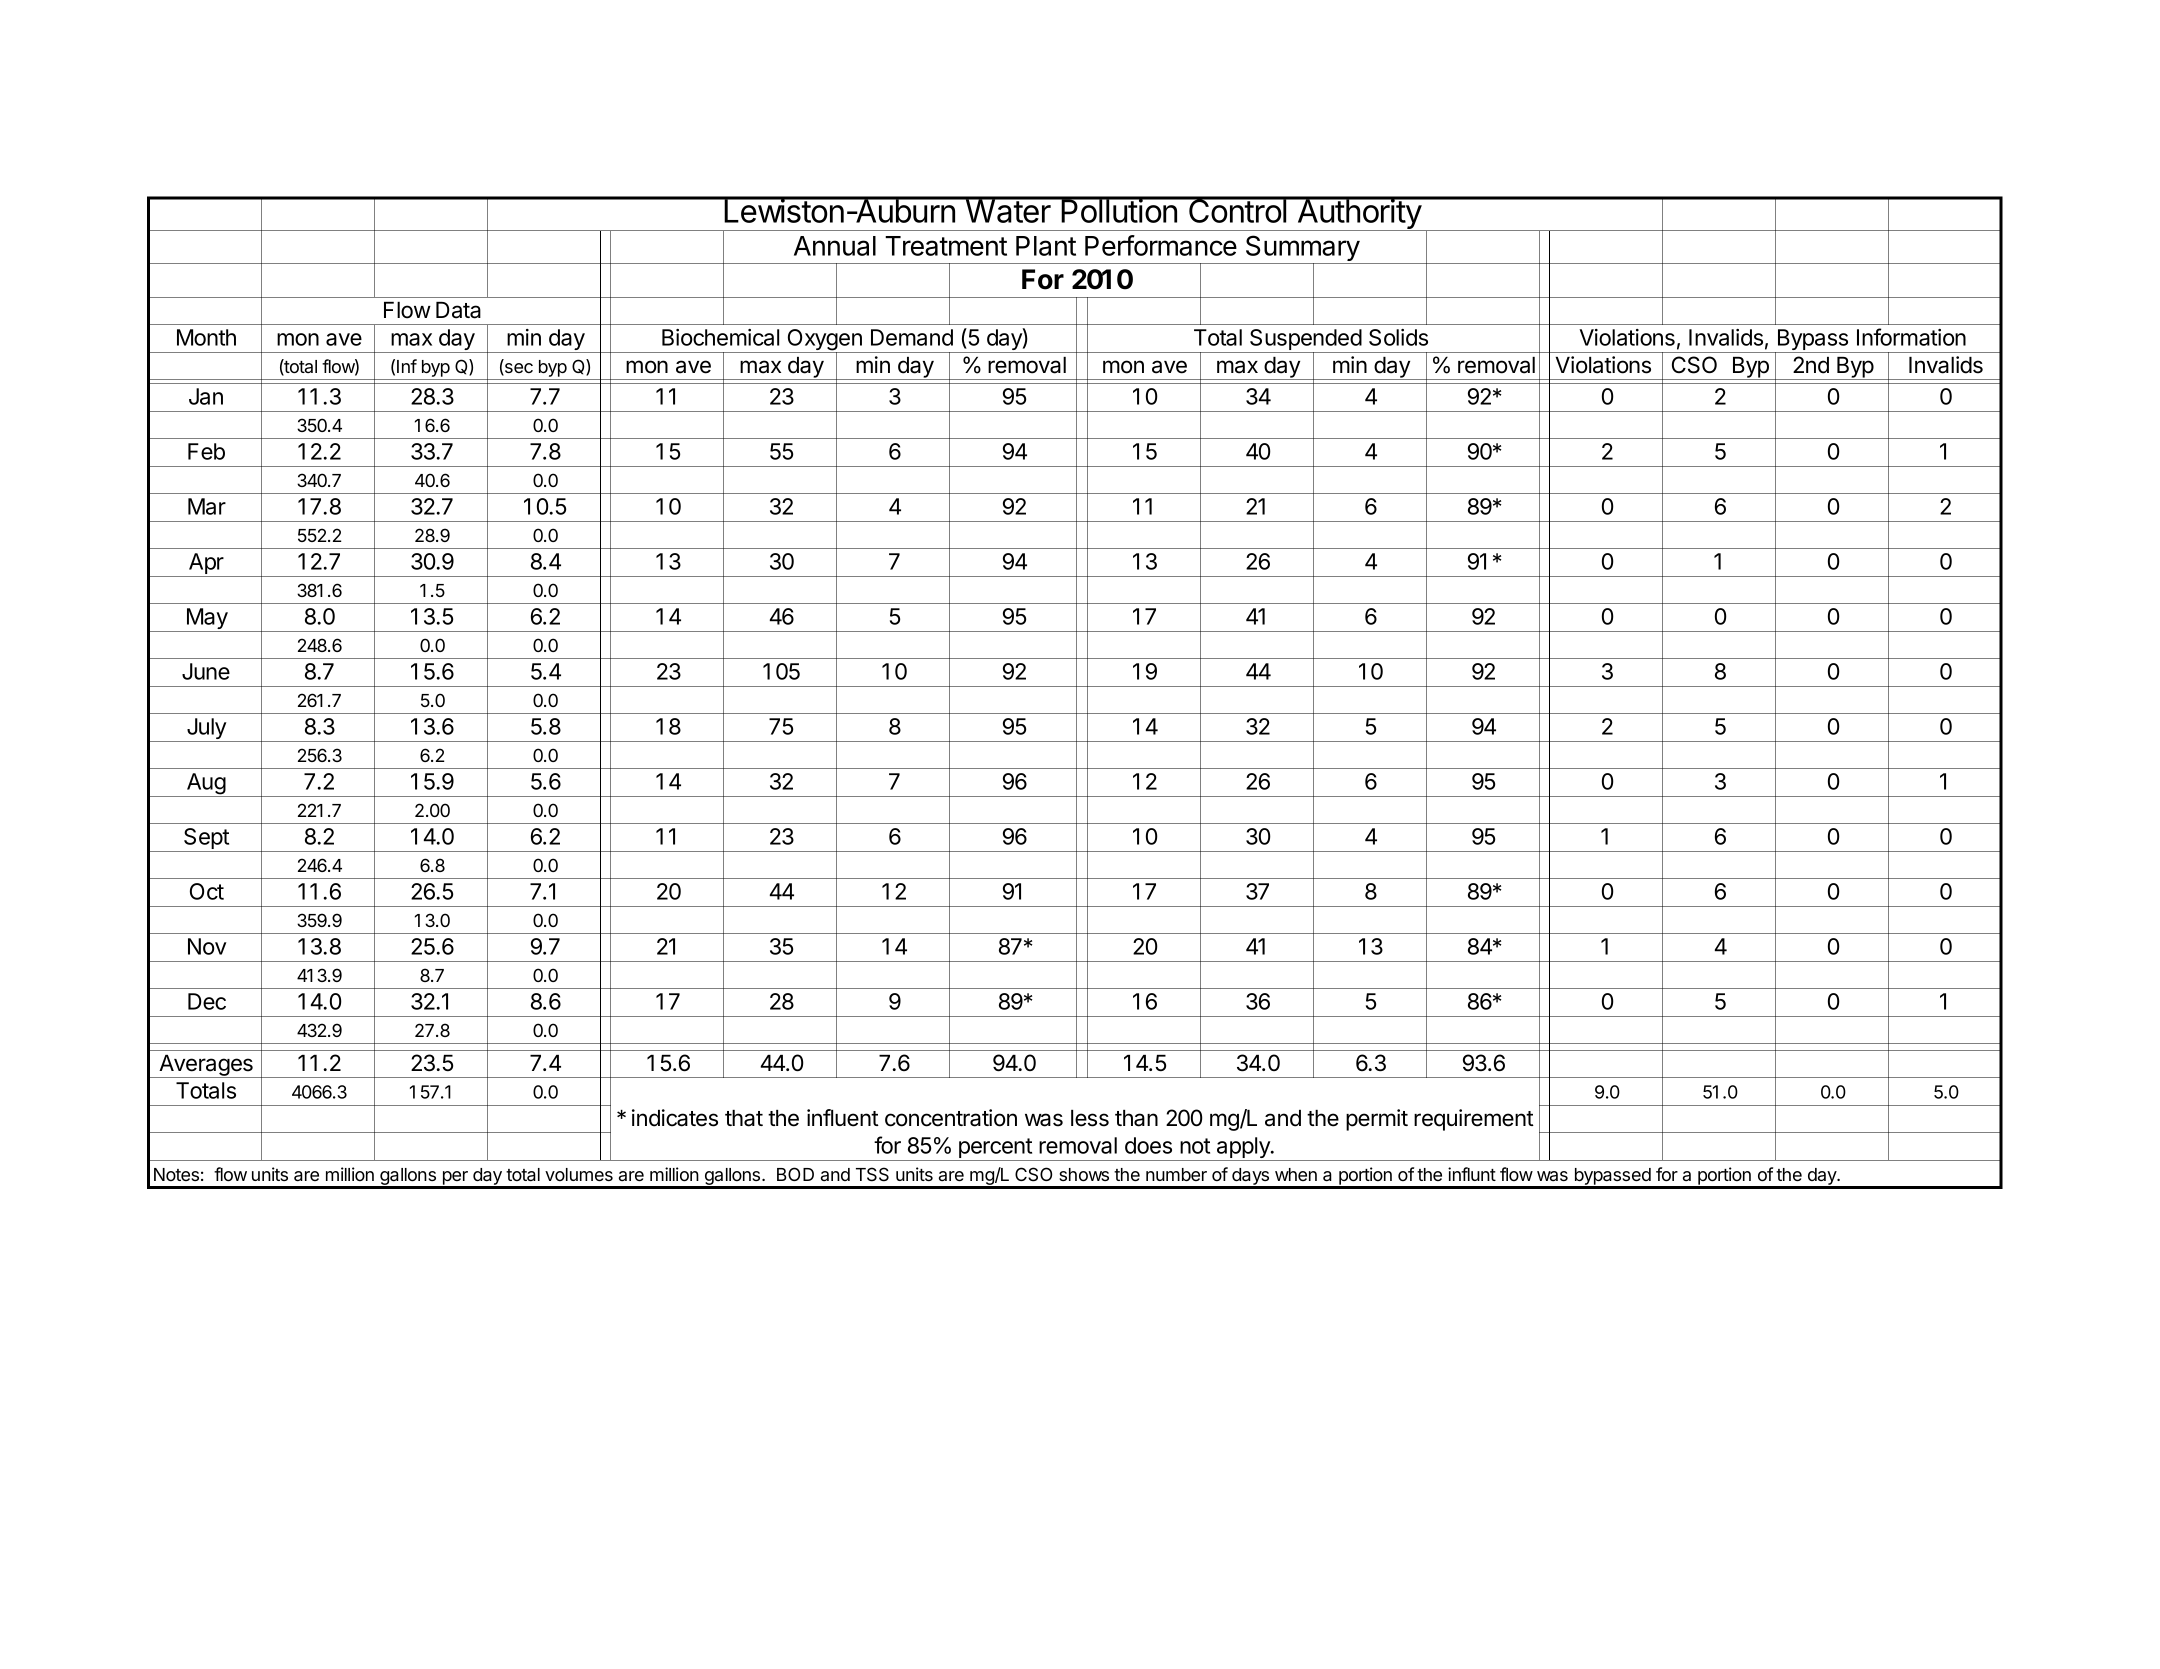 The image size is (2160, 1669). I want to click on Oct, so click(207, 891).
